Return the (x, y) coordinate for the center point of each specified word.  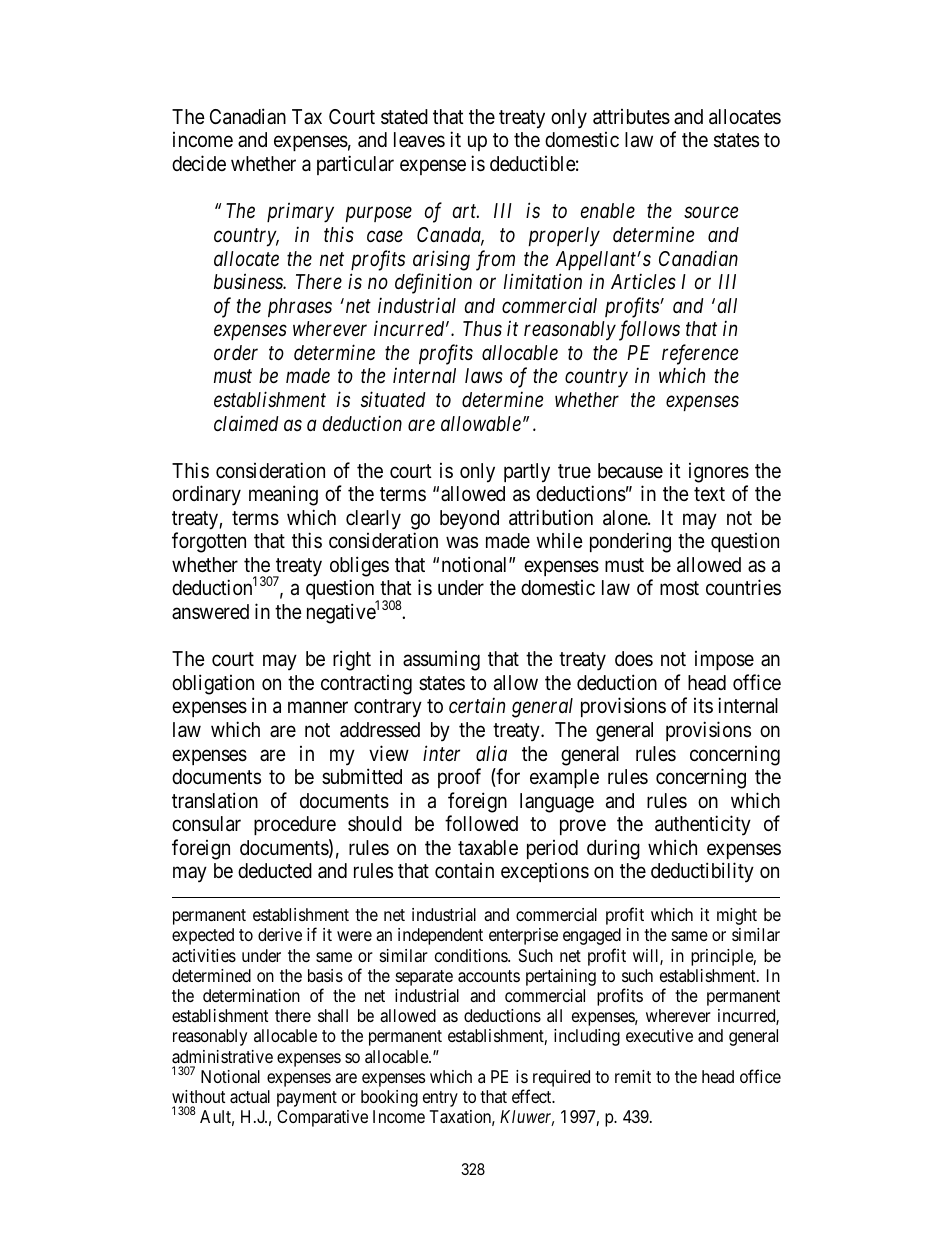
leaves (419, 140)
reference (700, 354)
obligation (213, 684)
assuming (441, 661)
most (679, 588)
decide (199, 163)
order (236, 352)
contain (464, 870)
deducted (275, 870)
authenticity (703, 825)
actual (250, 1097)
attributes (631, 117)
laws (484, 375)
